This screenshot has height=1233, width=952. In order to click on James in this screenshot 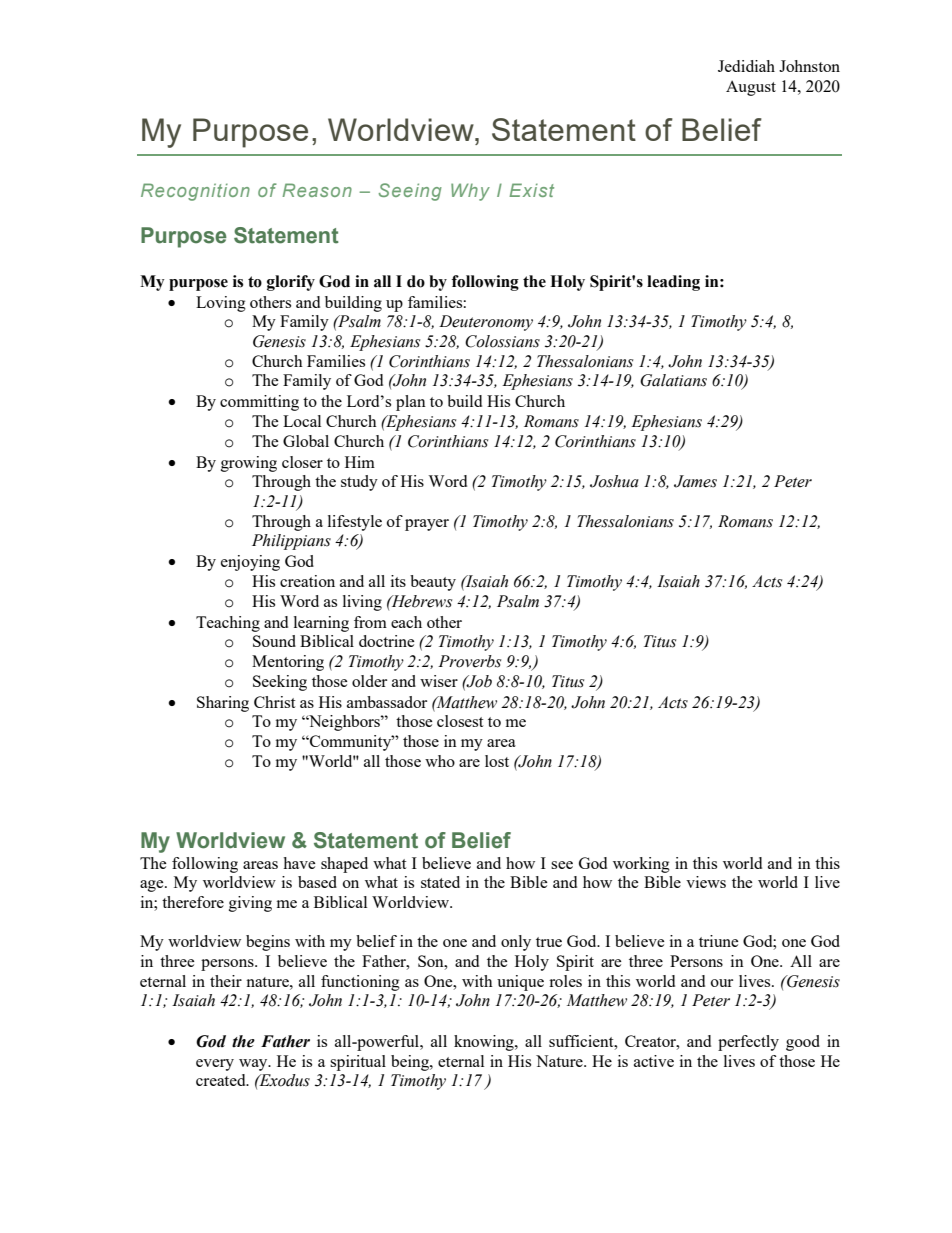, I will do `click(695, 481)`.
